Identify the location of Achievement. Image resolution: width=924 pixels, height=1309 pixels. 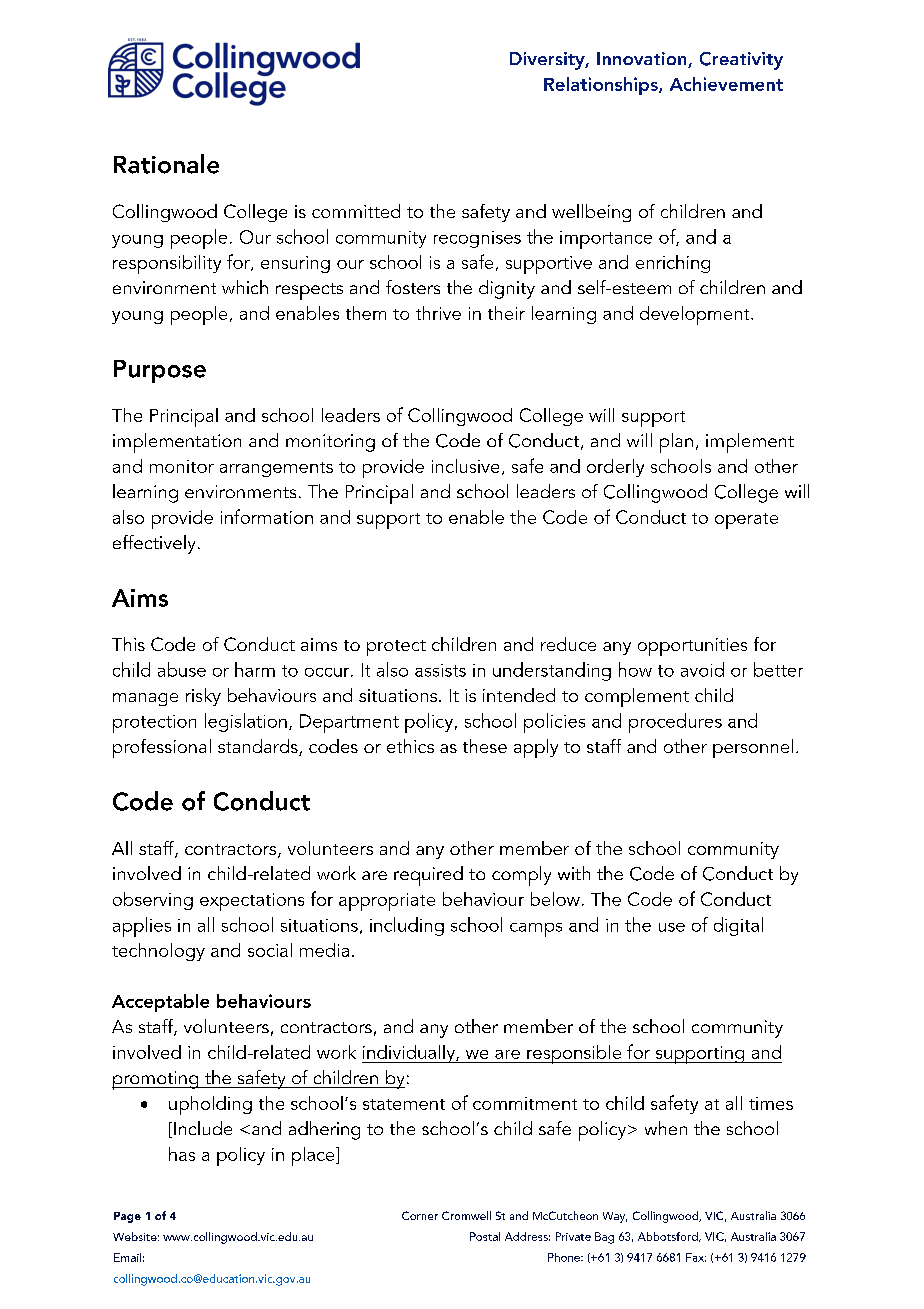
(726, 84).
